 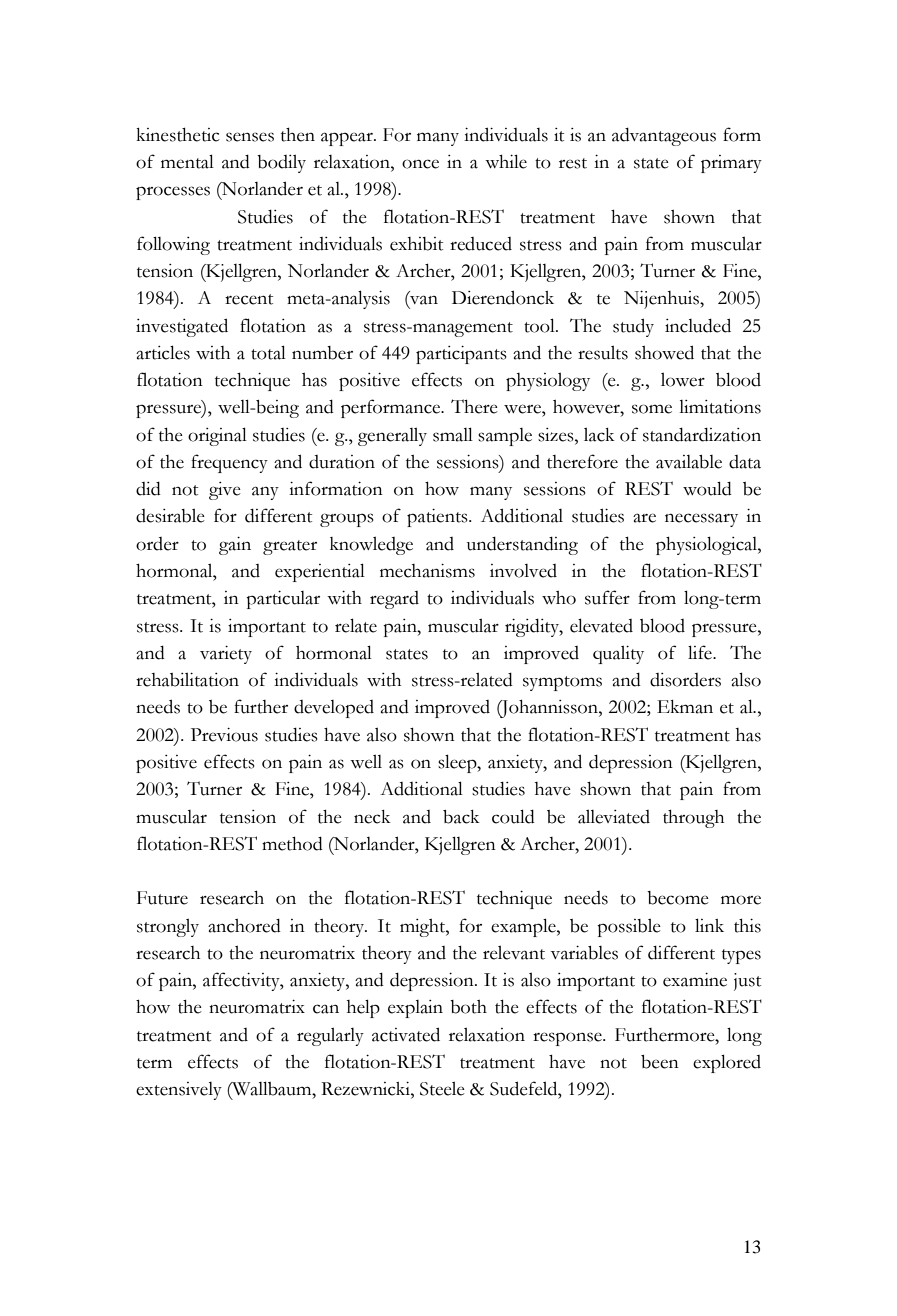 What do you see at coordinates (660, 1062) in the screenshot?
I see `been` at bounding box center [660, 1062].
